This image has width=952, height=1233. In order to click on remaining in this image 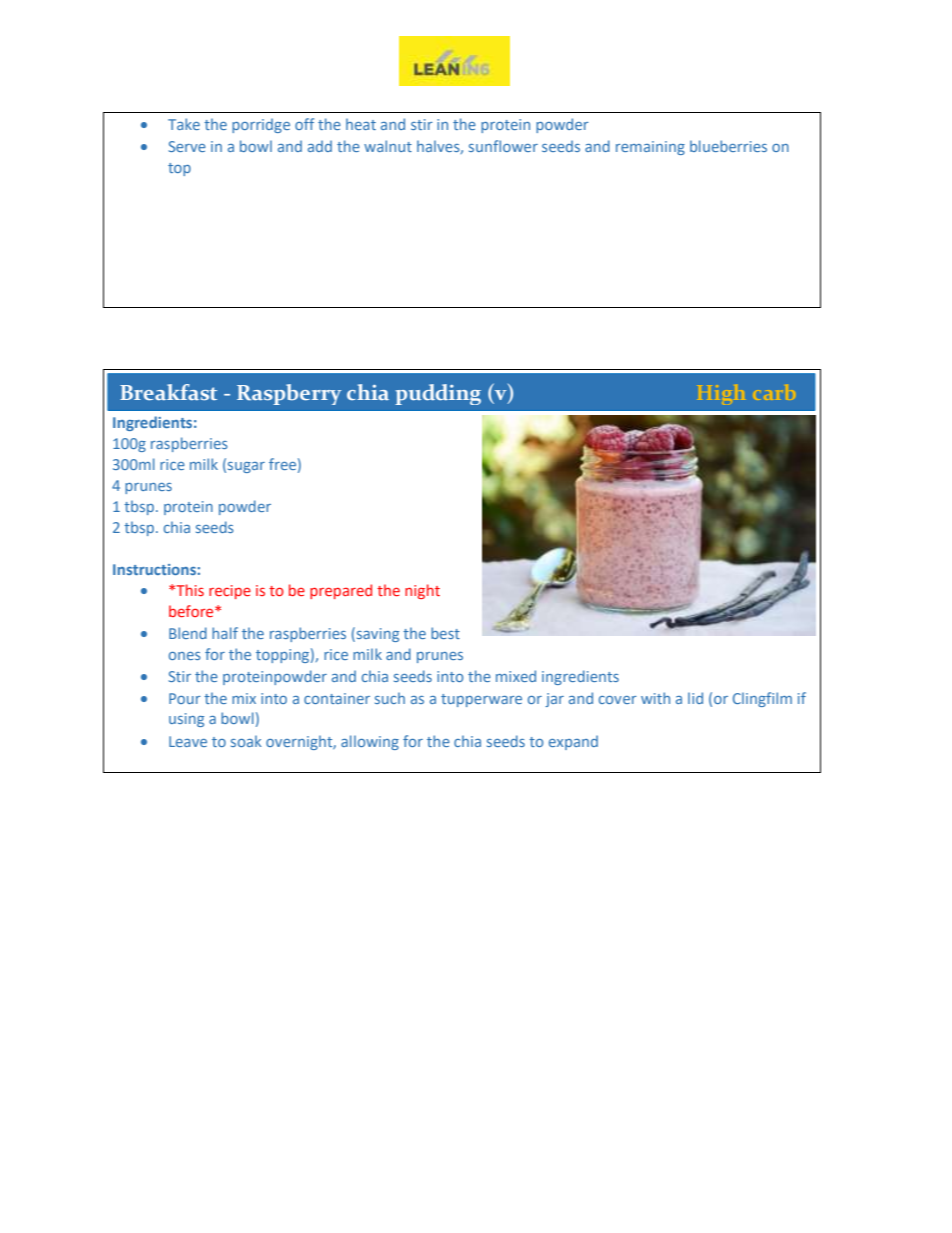, I will do `click(650, 148)`.
